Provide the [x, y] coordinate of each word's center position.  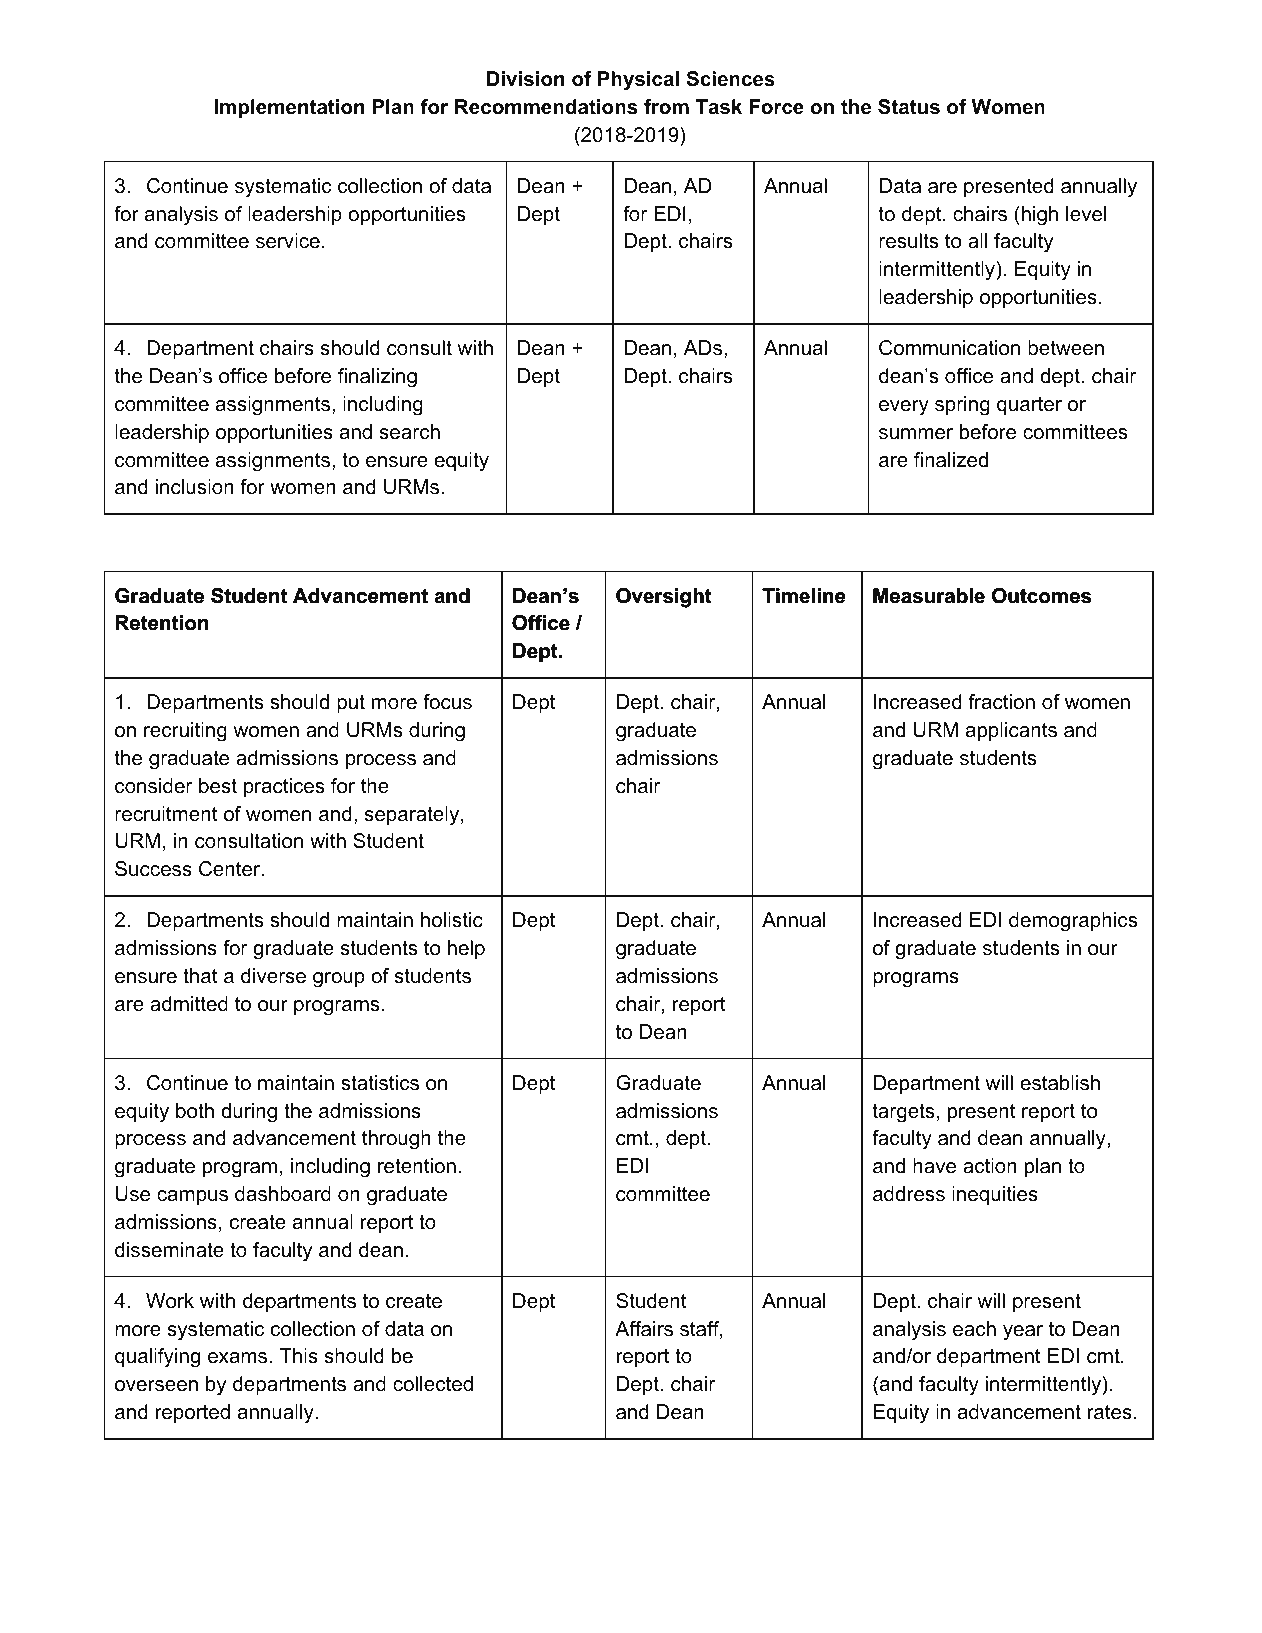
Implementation [289, 108]
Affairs [644, 1329]
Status [909, 107]
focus [447, 702]
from [666, 107]
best [218, 786]
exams [239, 1358]
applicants [1011, 731]
